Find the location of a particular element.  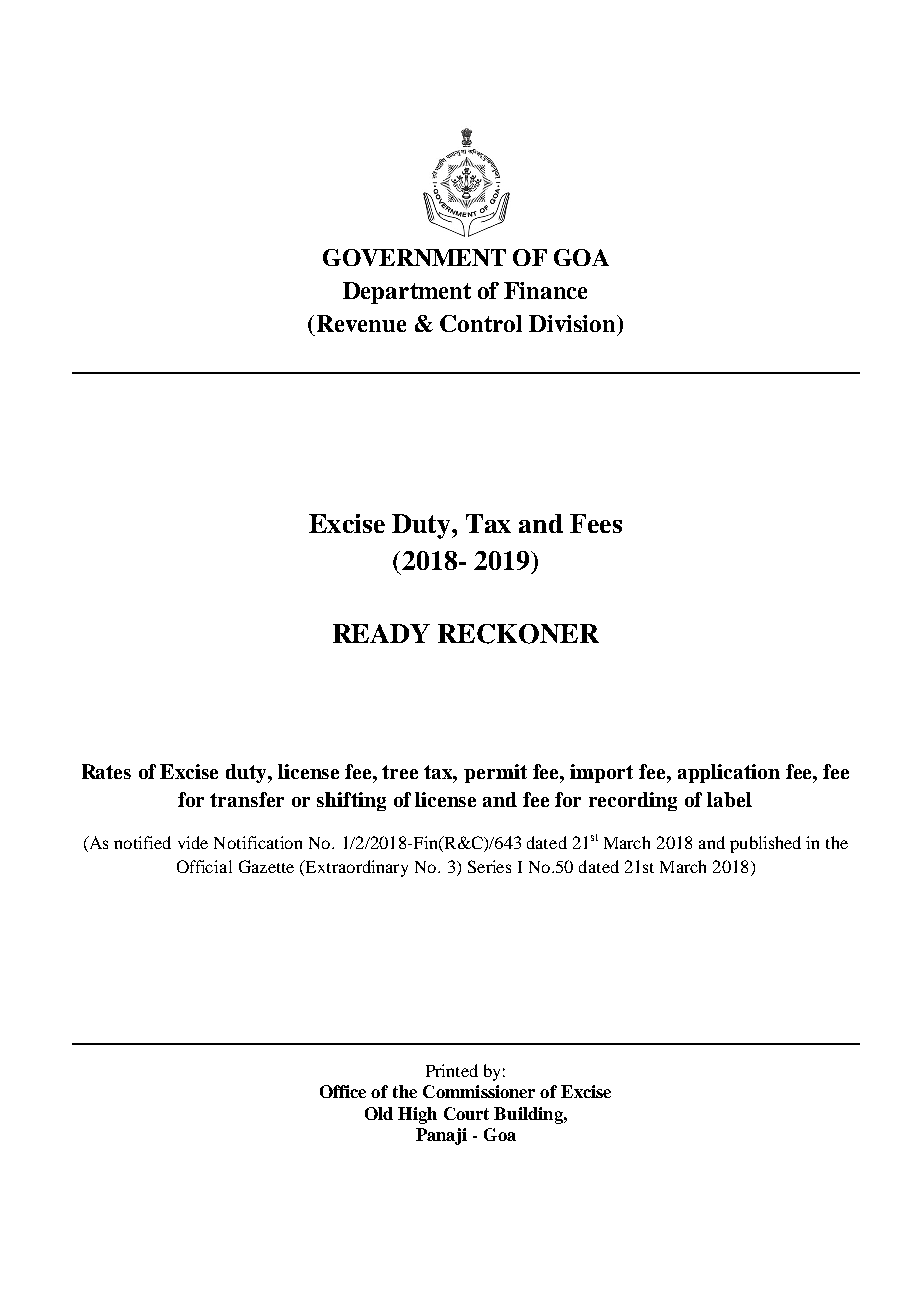

Division is located at coordinates (573, 323).
